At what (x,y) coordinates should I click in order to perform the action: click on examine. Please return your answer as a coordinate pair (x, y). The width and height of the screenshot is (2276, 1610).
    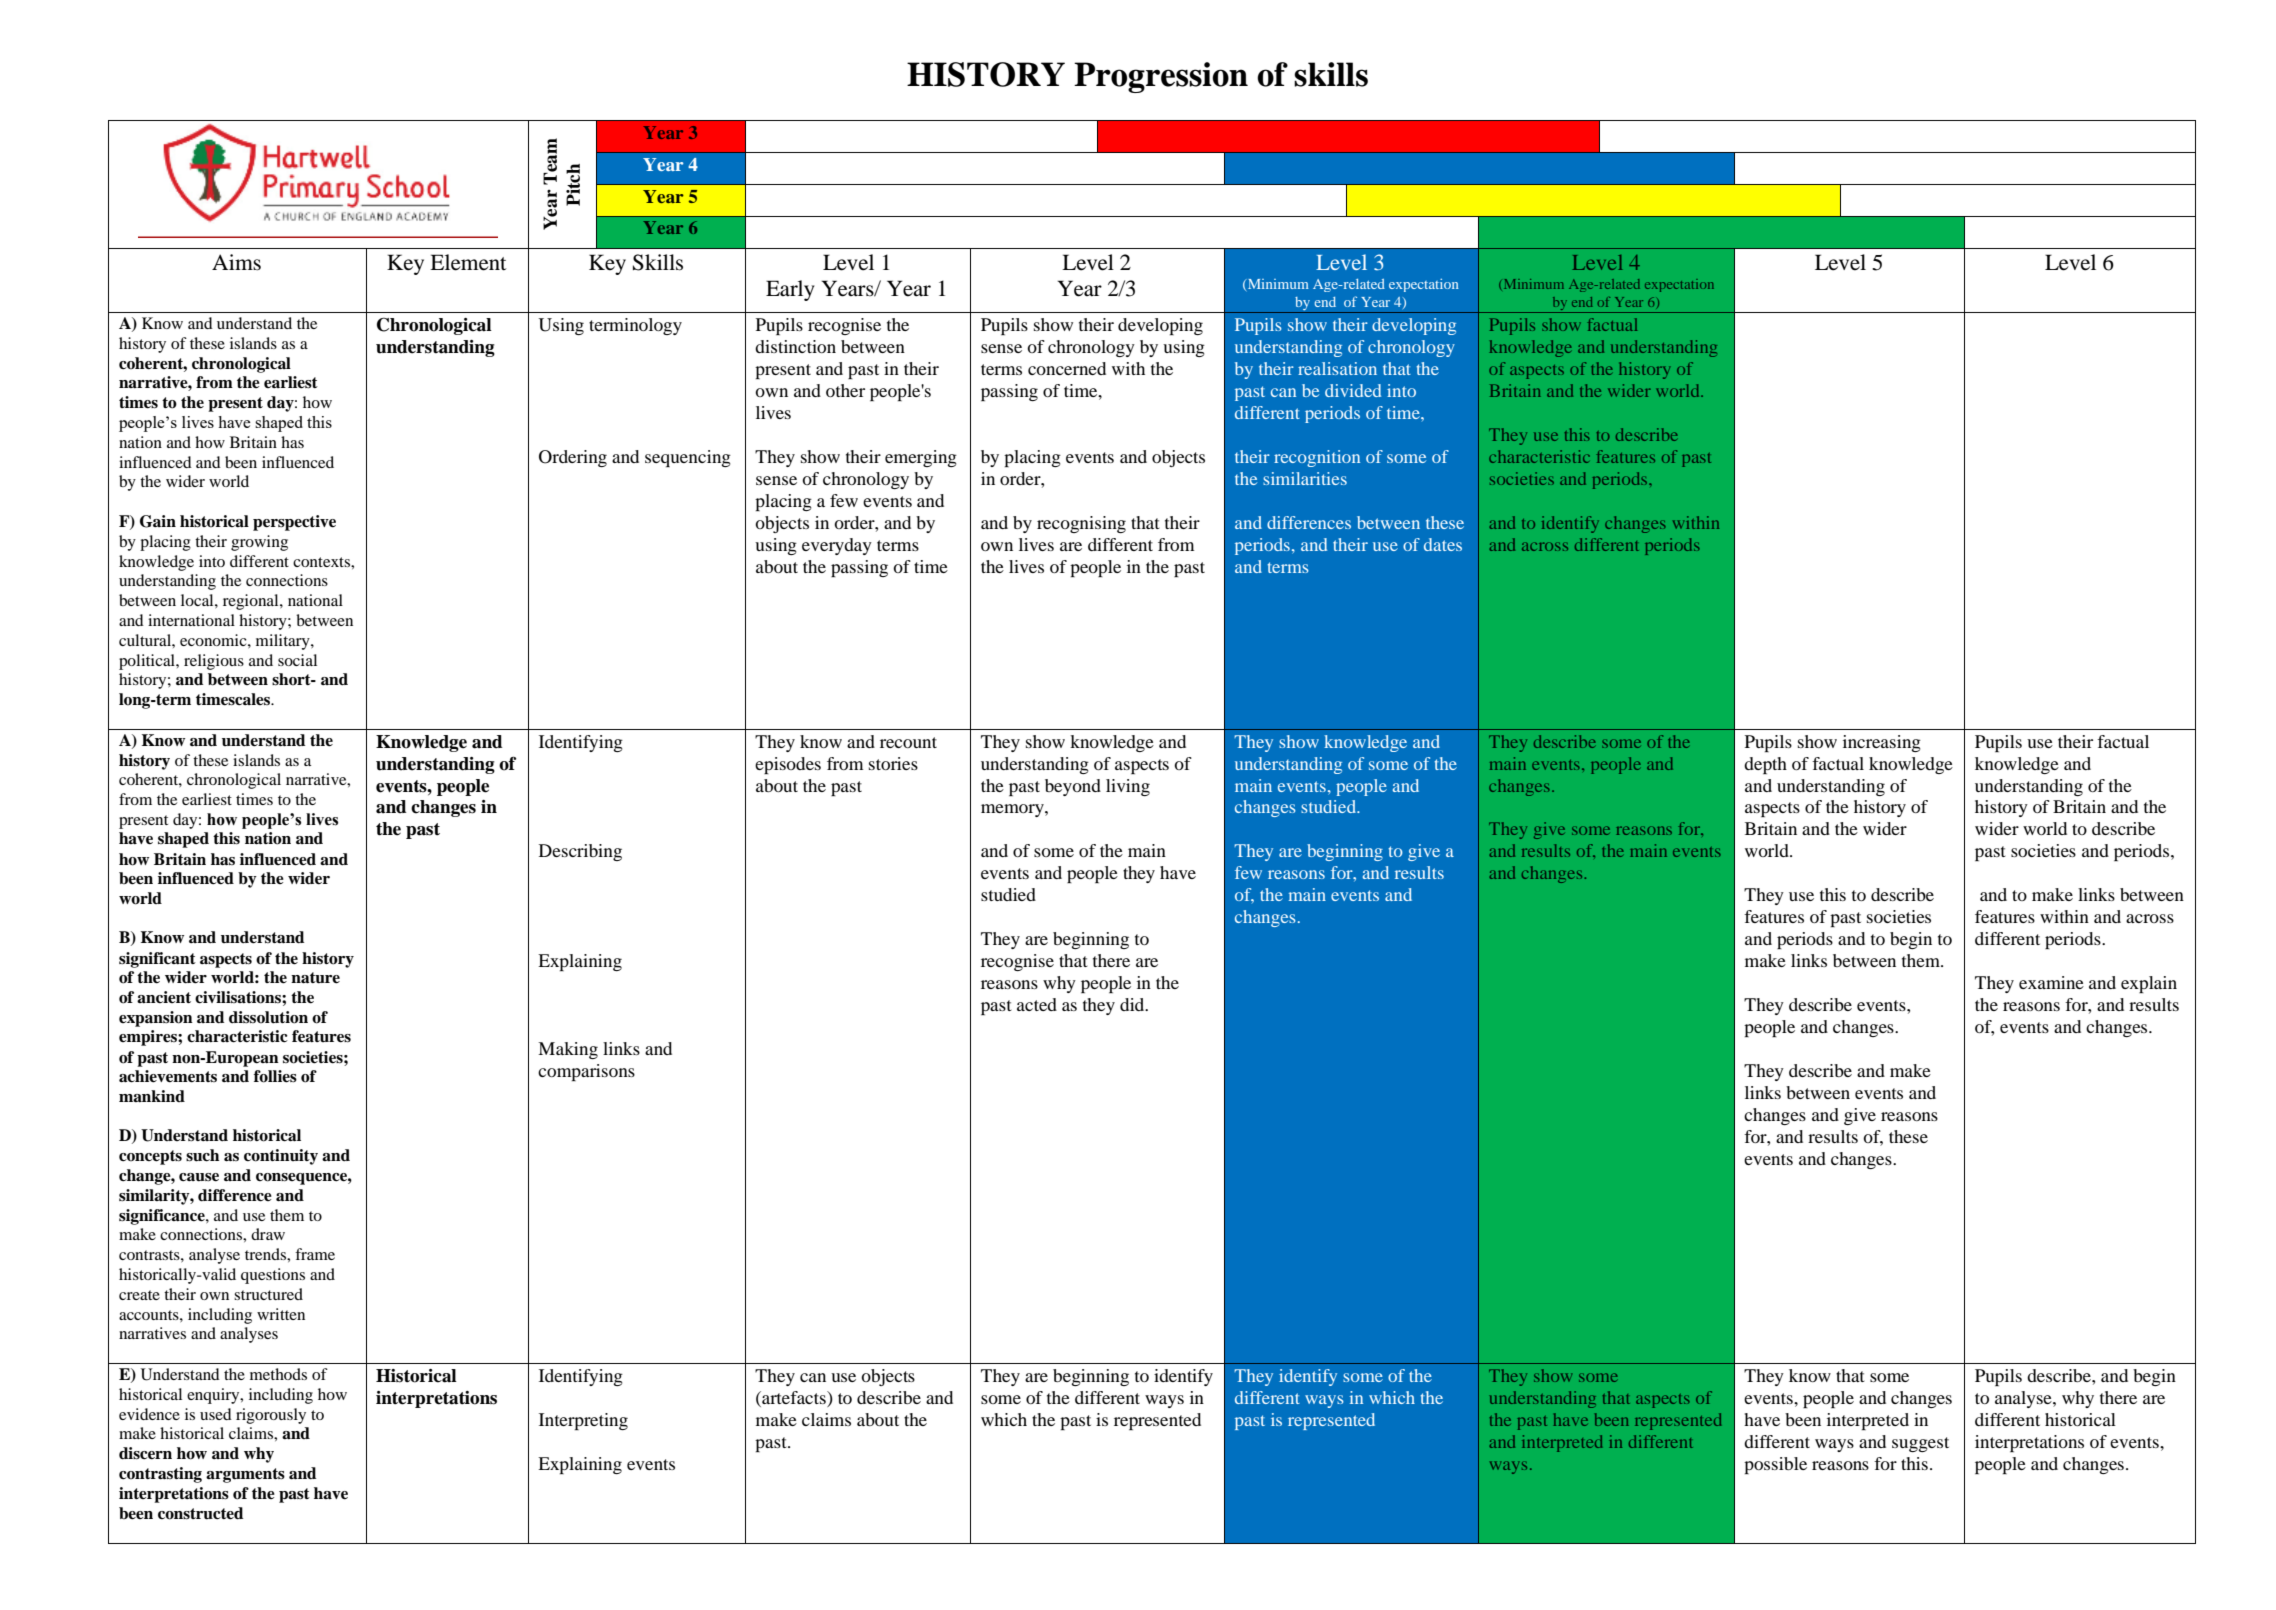
    Looking at the image, I should click on (2051, 982).
